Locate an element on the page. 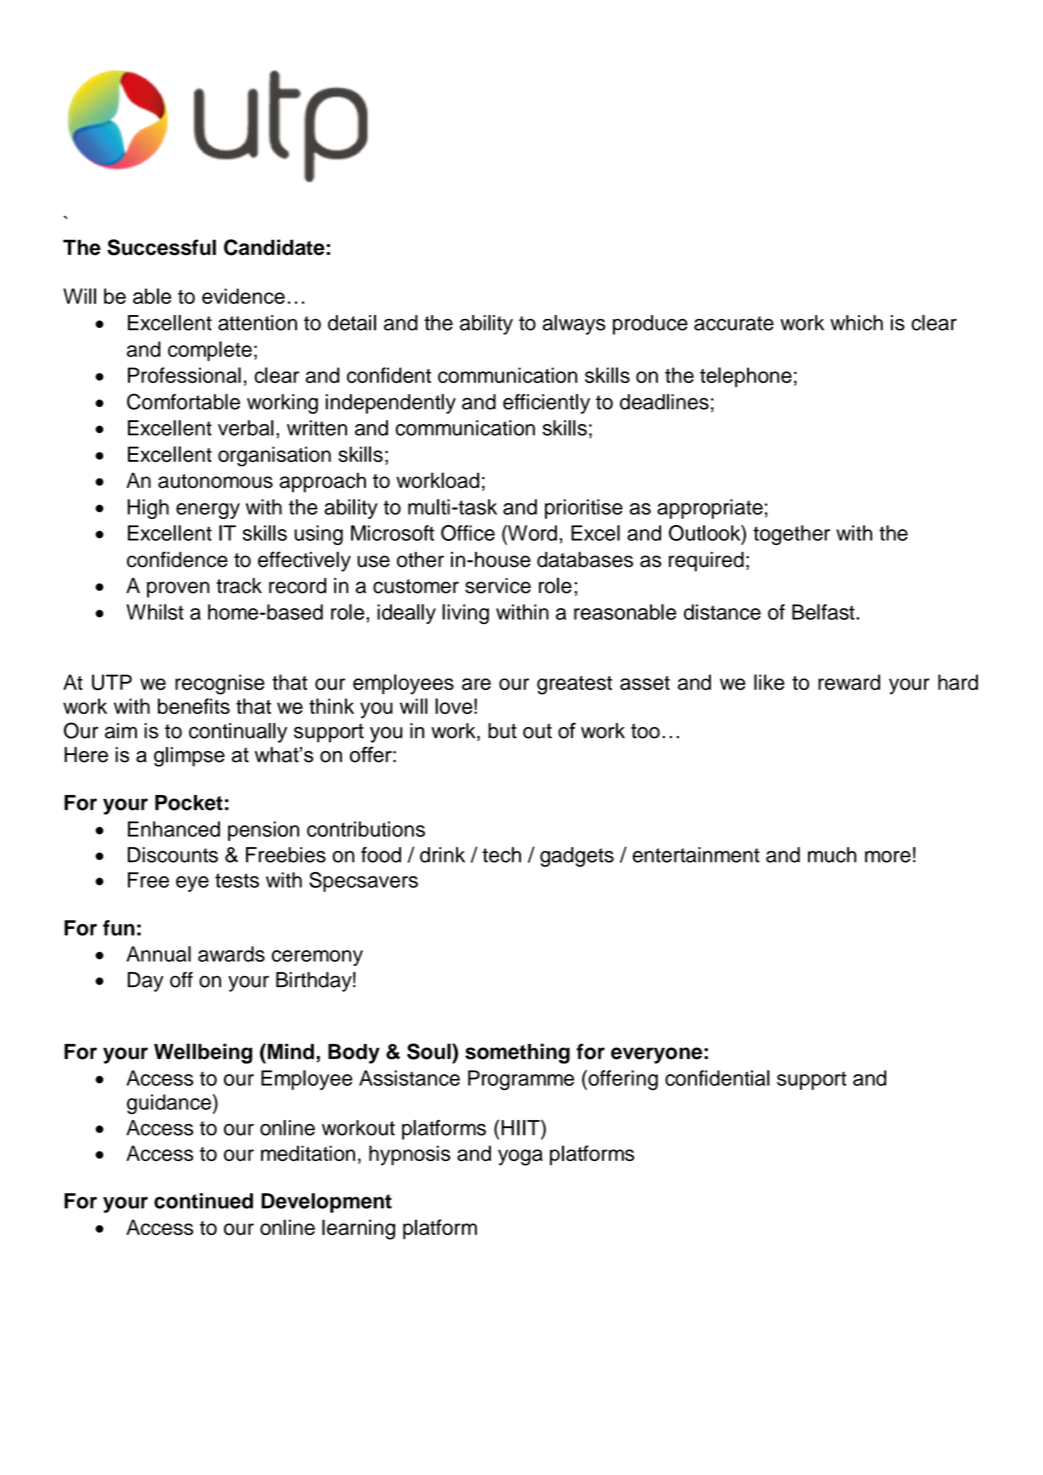 The height and width of the document is (1475, 1043). together is located at coordinates (791, 535).
